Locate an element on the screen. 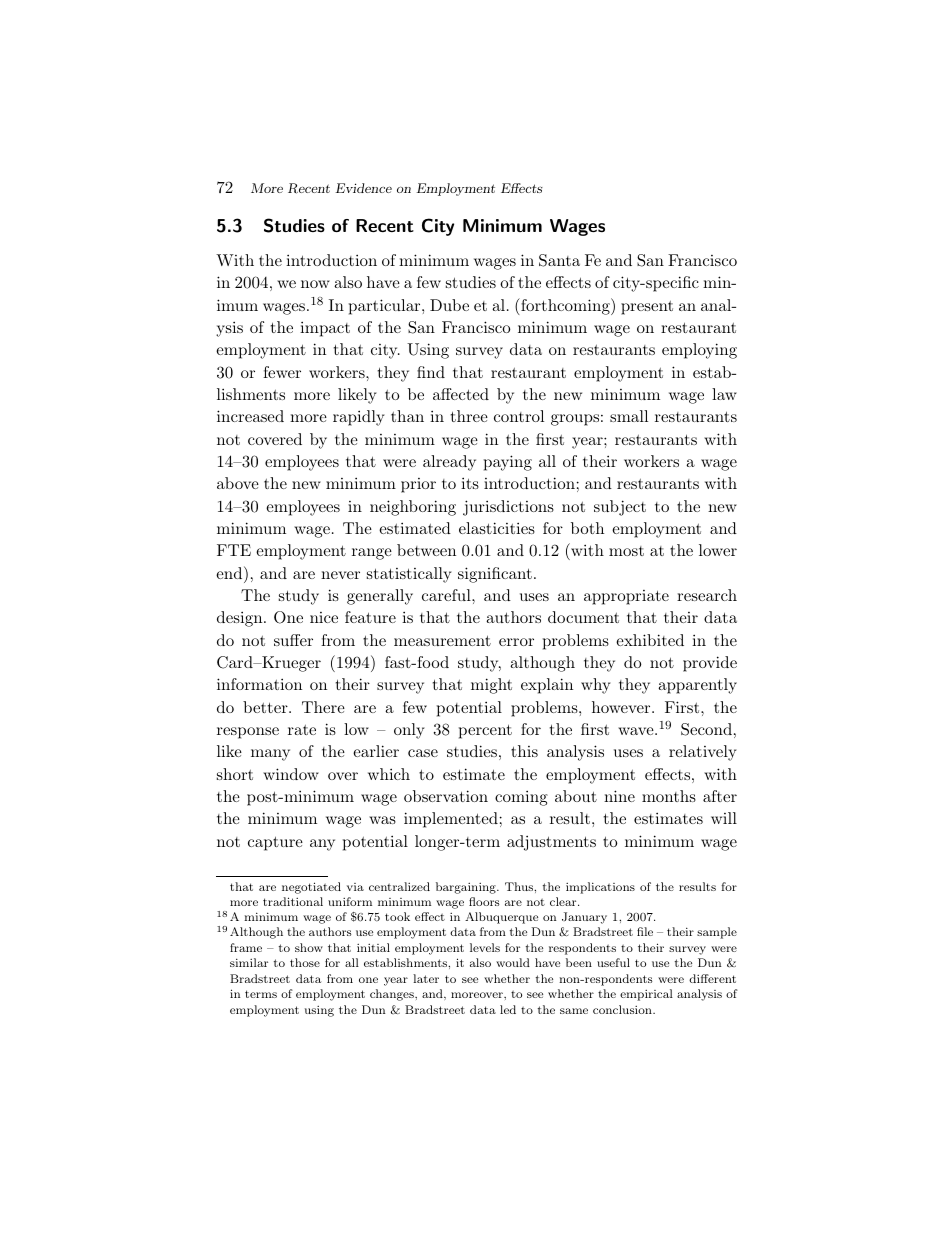  increased is located at coordinates (250, 416).
